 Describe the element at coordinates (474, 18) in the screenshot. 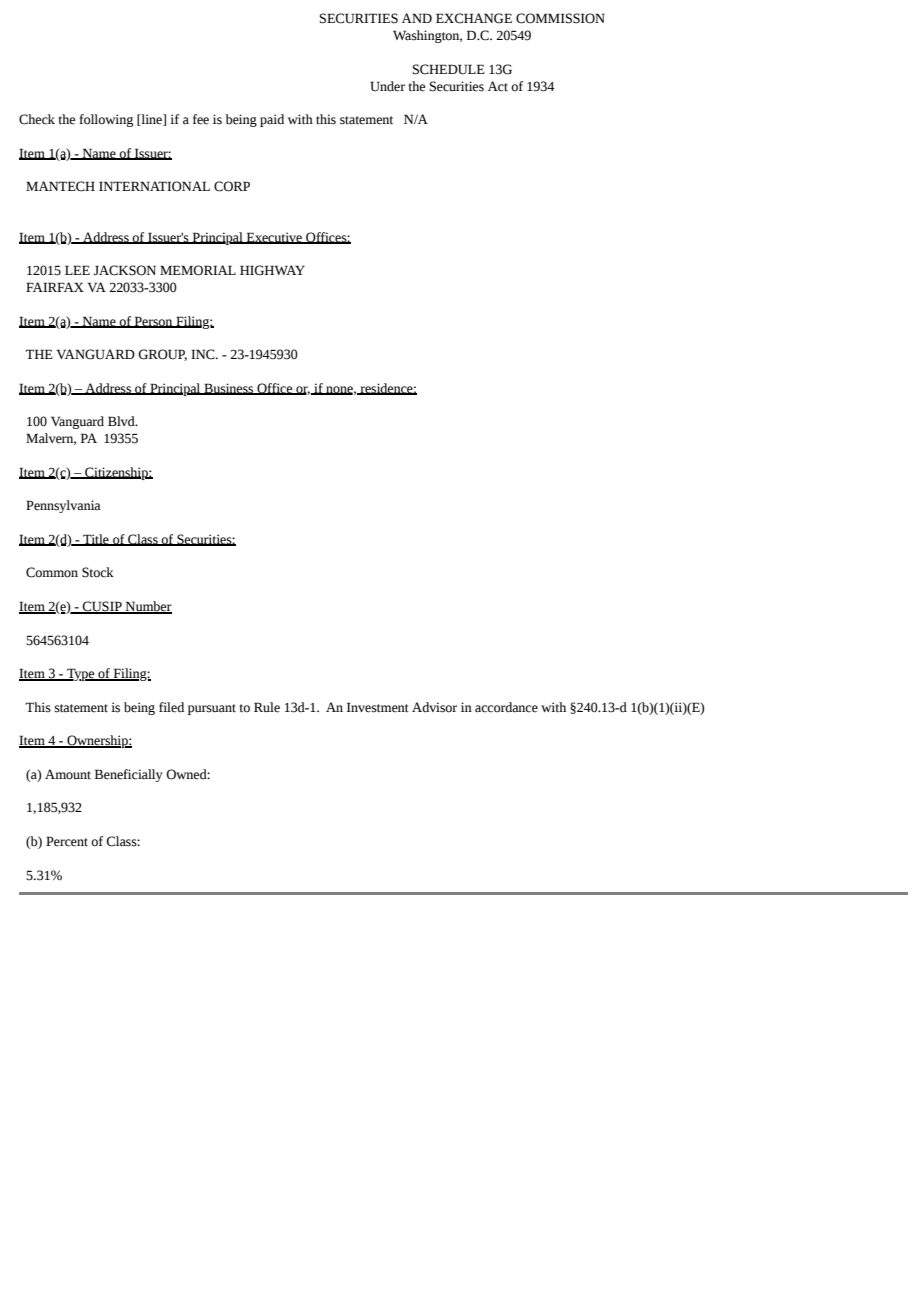

I see `EXCHANGE` at that location.
